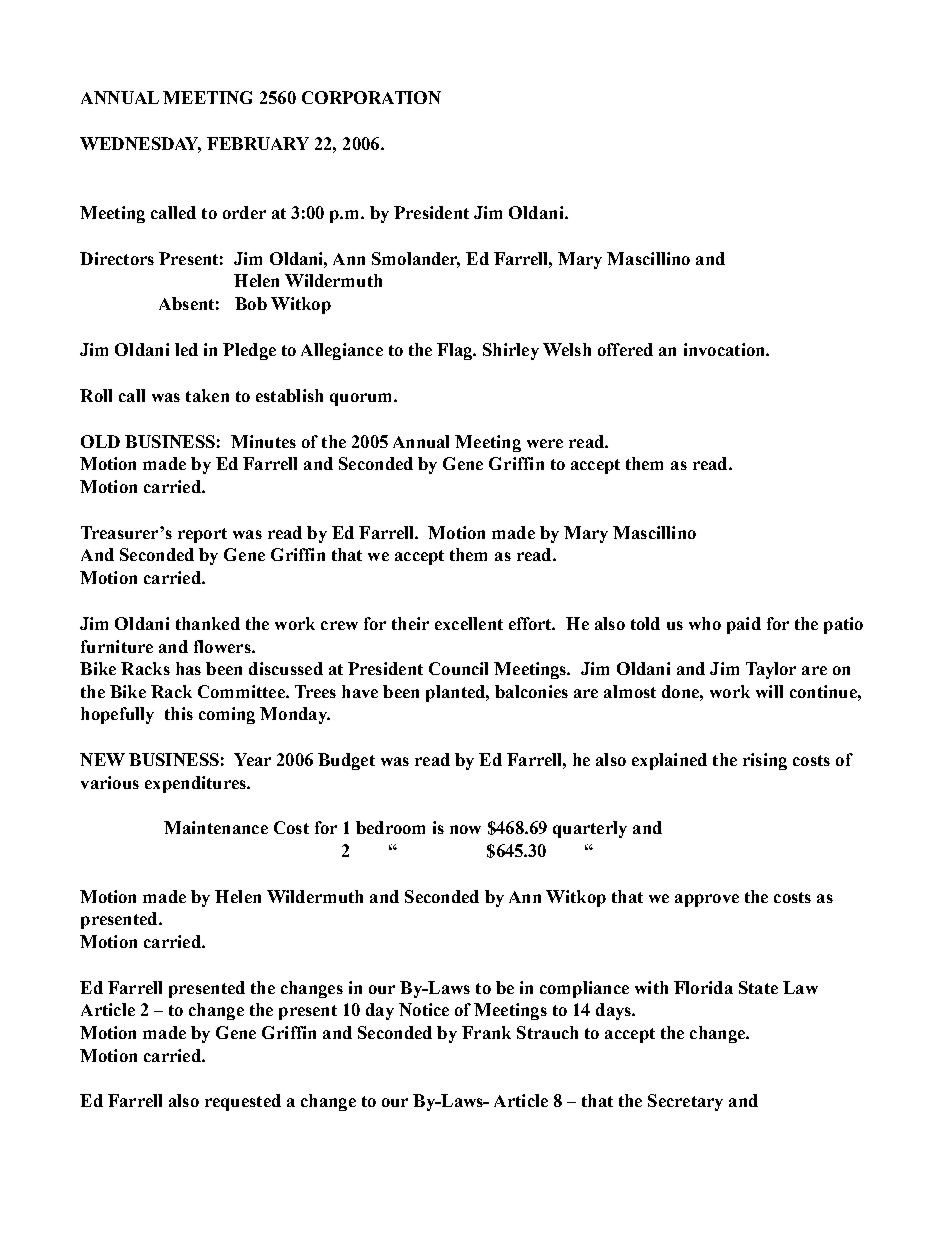 The image size is (952, 1233). Describe the element at coordinates (208, 623) in the screenshot. I see `thanked` at that location.
